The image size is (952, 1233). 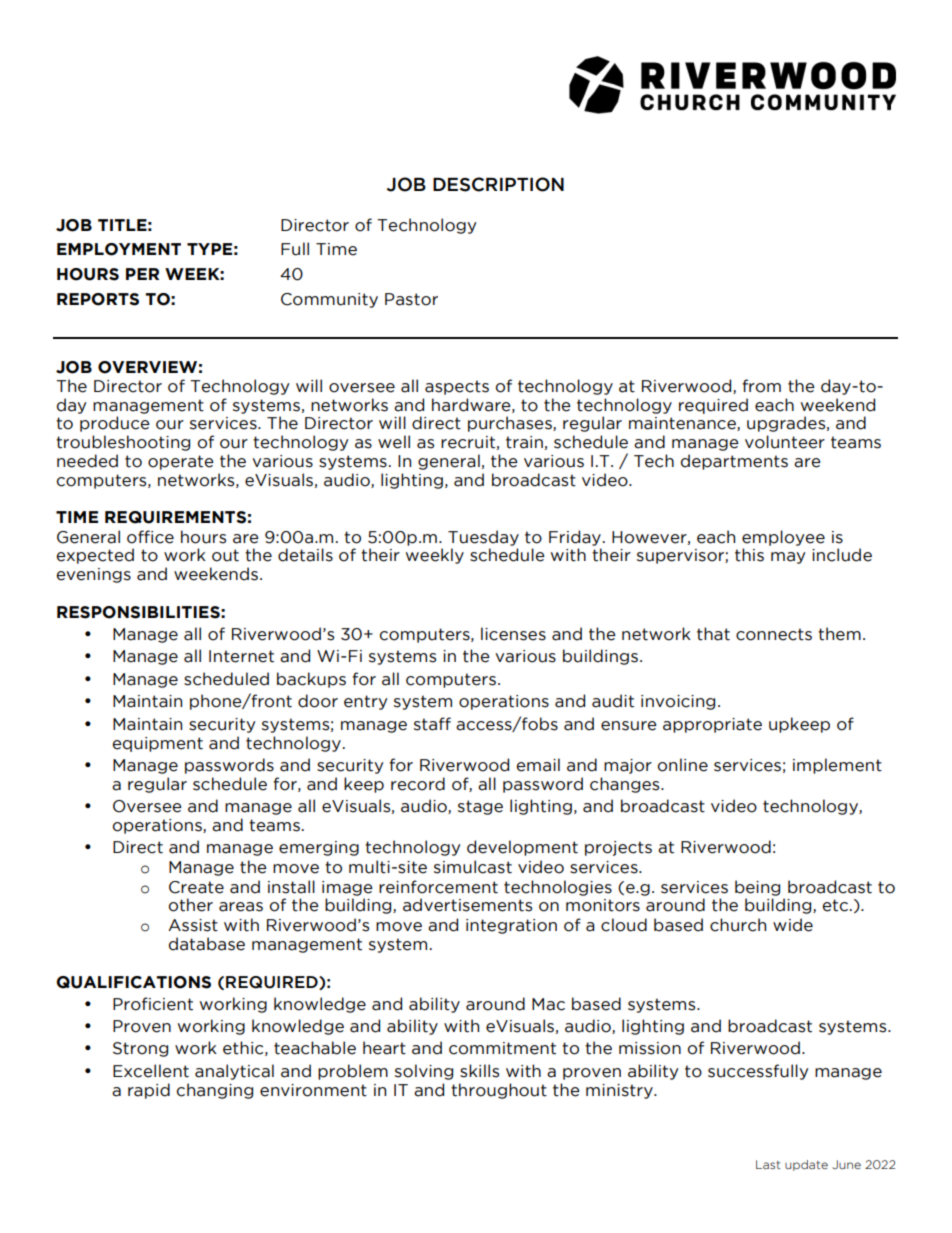 What do you see at coordinates (498, 184) in the screenshot?
I see `DESCRIPTION` at bounding box center [498, 184].
